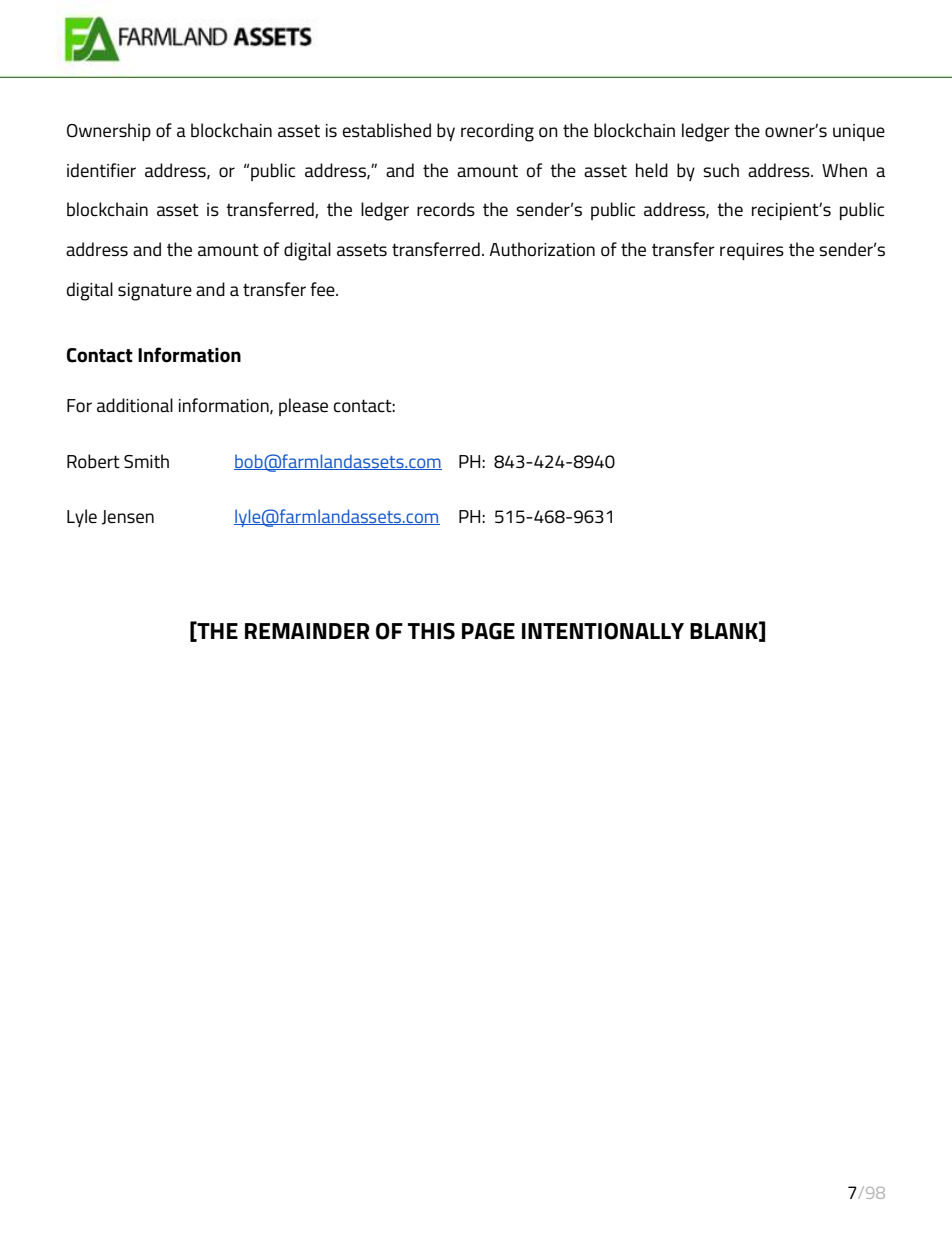 Image resolution: width=952 pixels, height=1233 pixels. Describe the element at coordinates (146, 461) in the screenshot. I see `Smith` at that location.
